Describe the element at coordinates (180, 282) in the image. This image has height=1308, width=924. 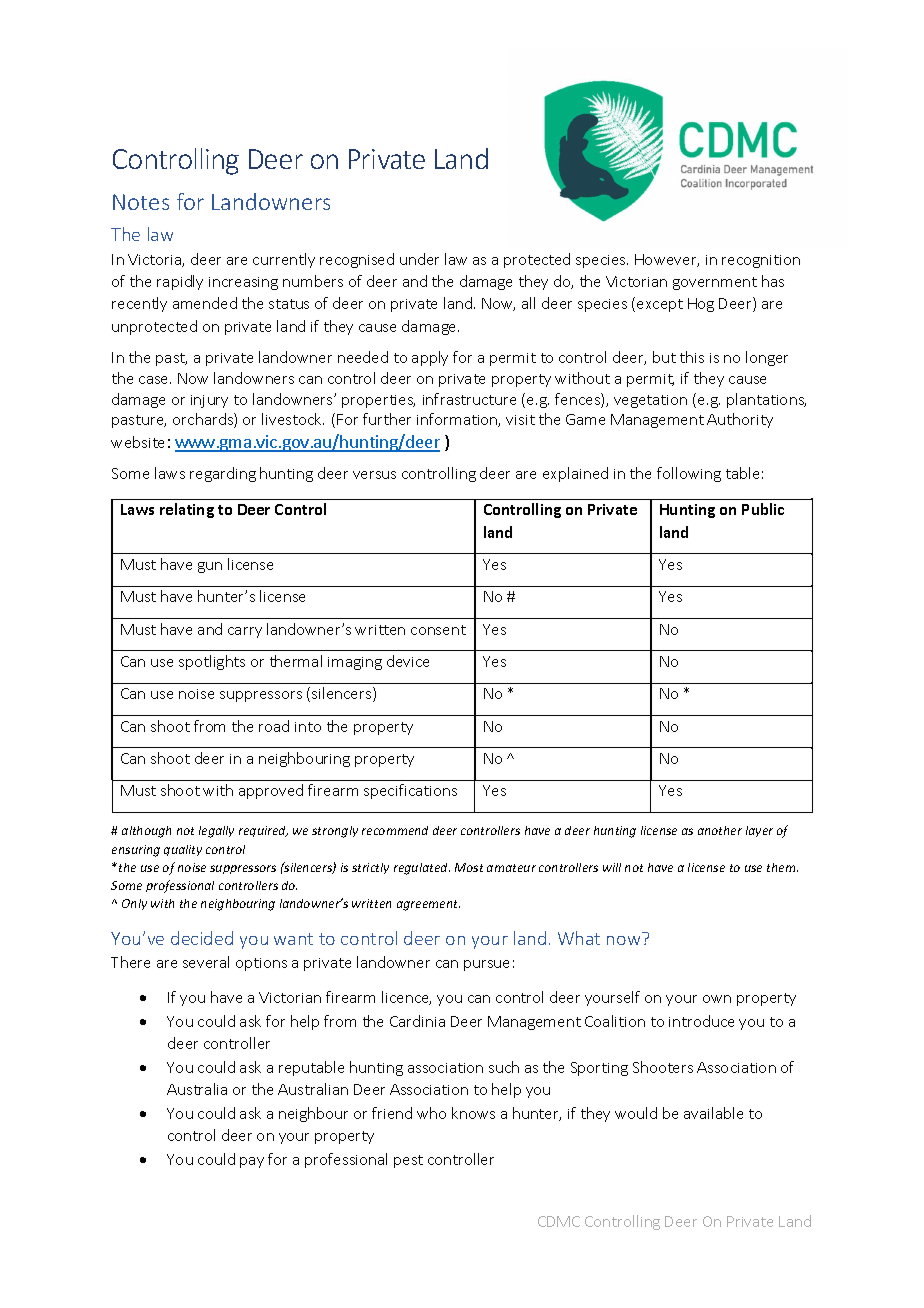
I see `rapidly` at that location.
